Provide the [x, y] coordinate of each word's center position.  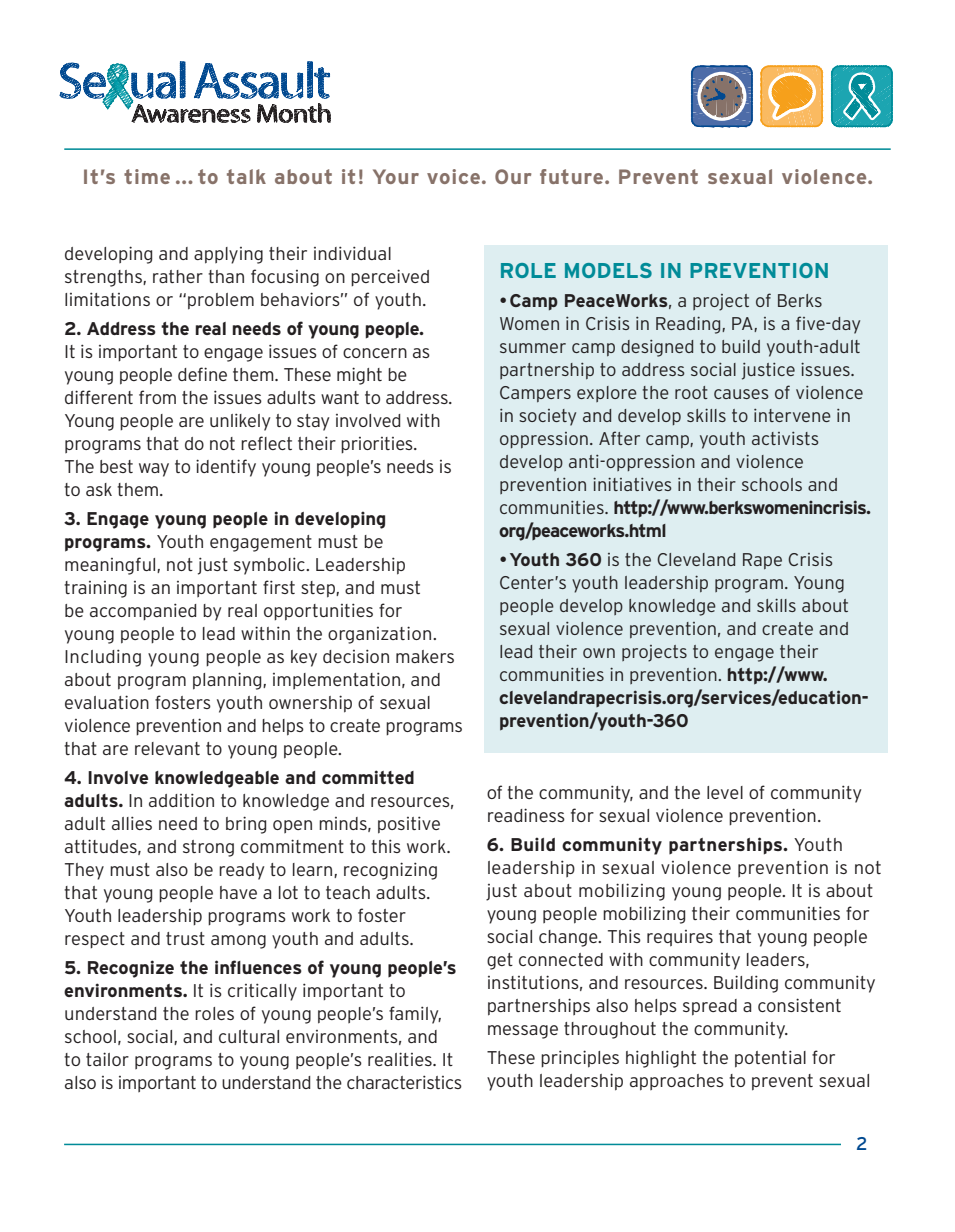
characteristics [404, 1082]
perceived [390, 277]
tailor [107, 1059]
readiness [526, 815]
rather [178, 276]
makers [425, 656]
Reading [689, 325]
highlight [661, 1059]
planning [228, 681]
